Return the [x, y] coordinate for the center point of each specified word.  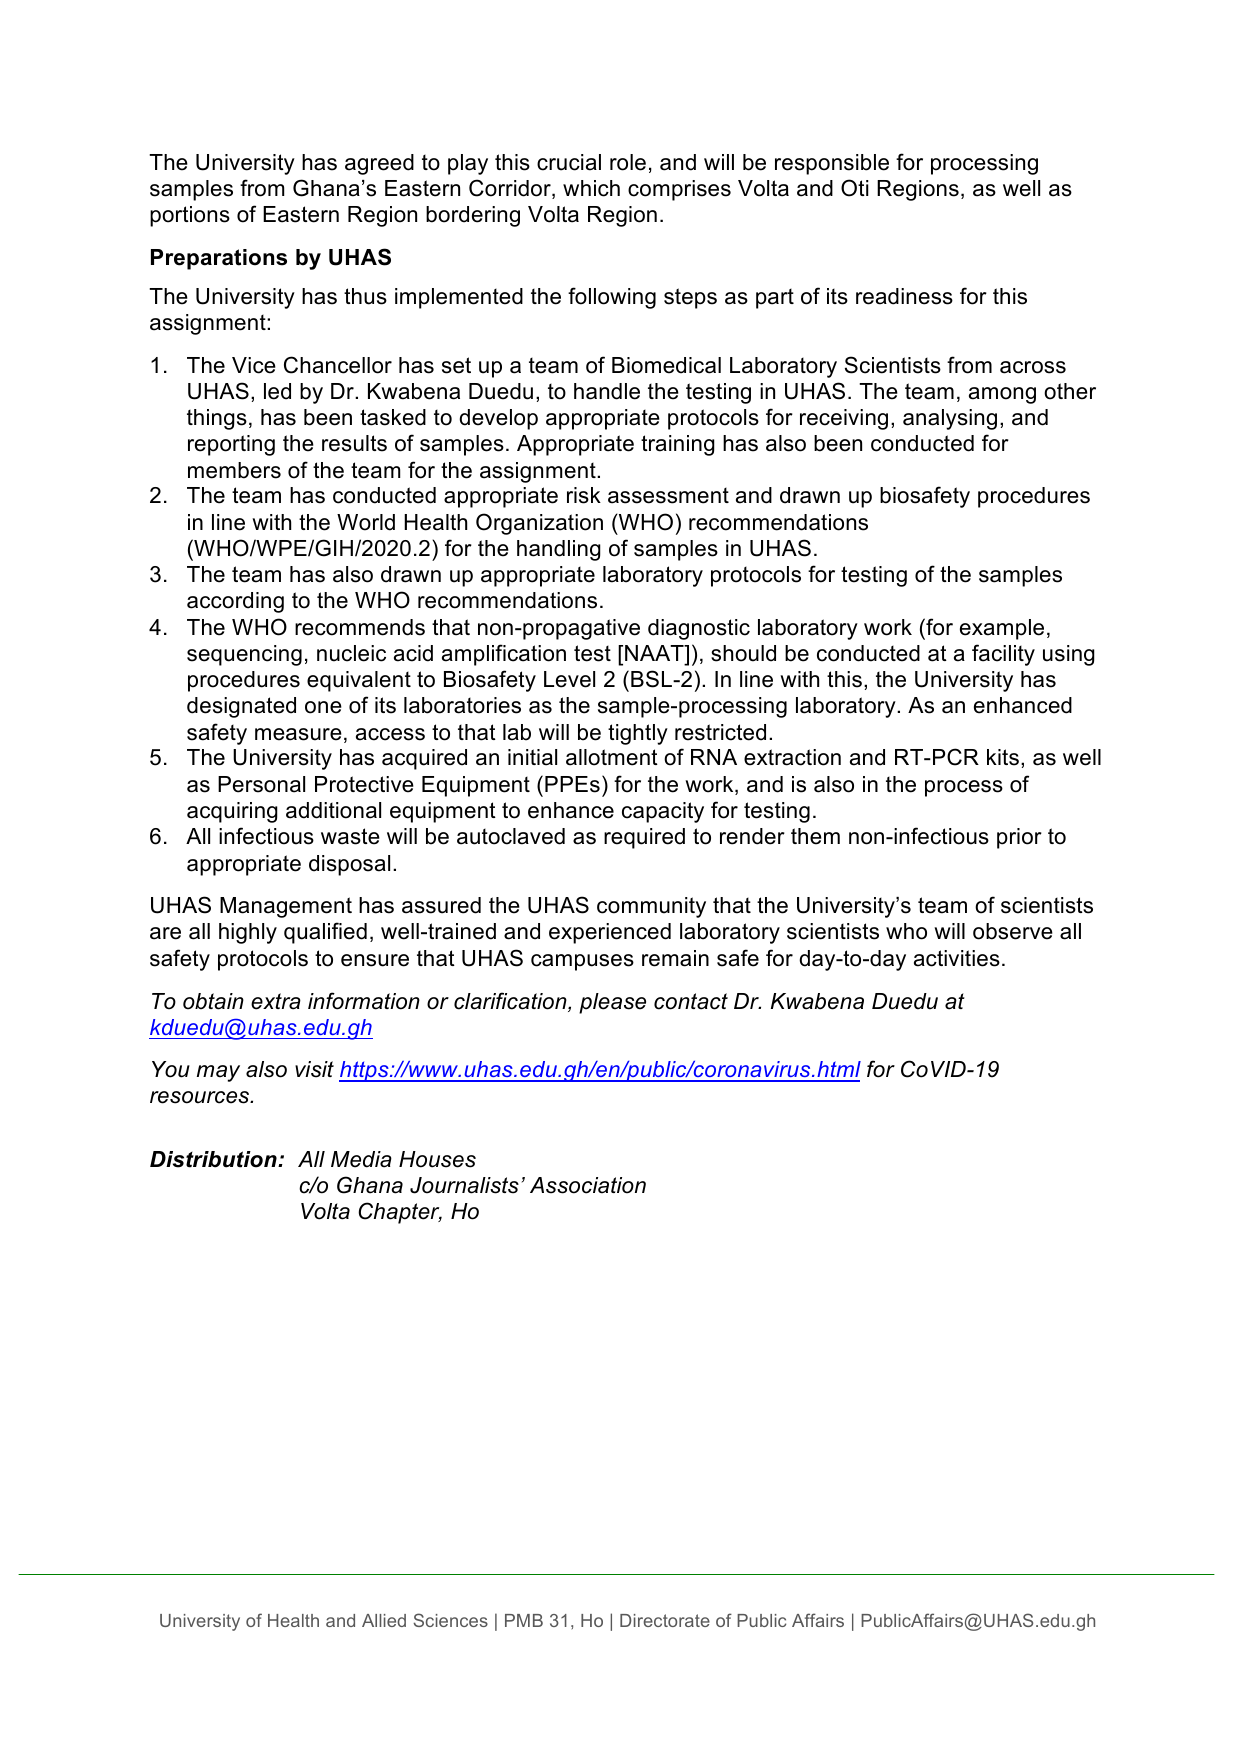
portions [190, 216]
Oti [855, 188]
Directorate [665, 1620]
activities [957, 958]
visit [314, 1069]
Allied [384, 1620]
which [591, 188]
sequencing [244, 655]
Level [569, 679]
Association [588, 1185]
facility [1003, 655]
